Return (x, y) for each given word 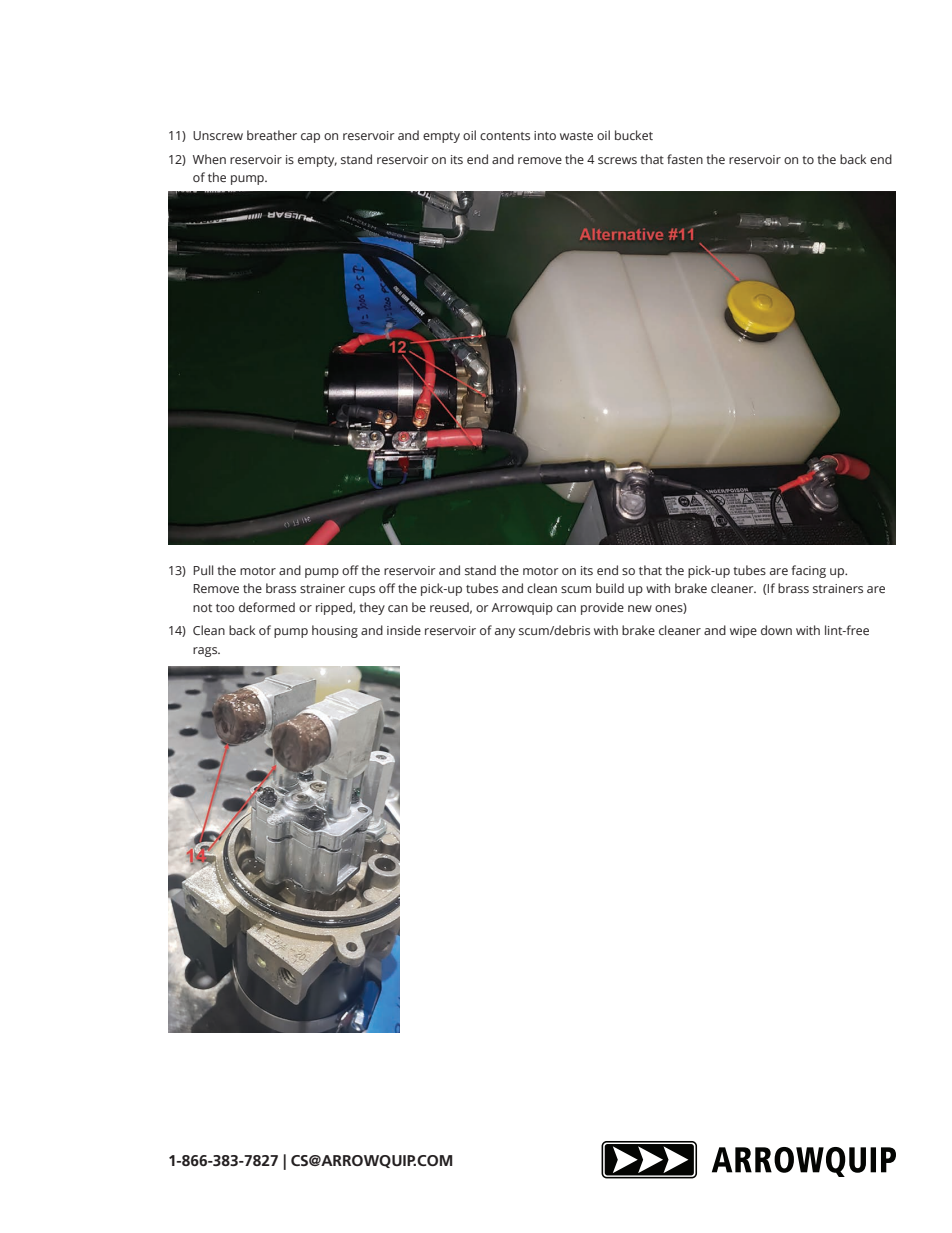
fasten (685, 159)
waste (576, 136)
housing (335, 631)
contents (505, 136)
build (610, 588)
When (209, 159)
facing (809, 571)
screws (617, 160)
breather (272, 135)
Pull (203, 570)
